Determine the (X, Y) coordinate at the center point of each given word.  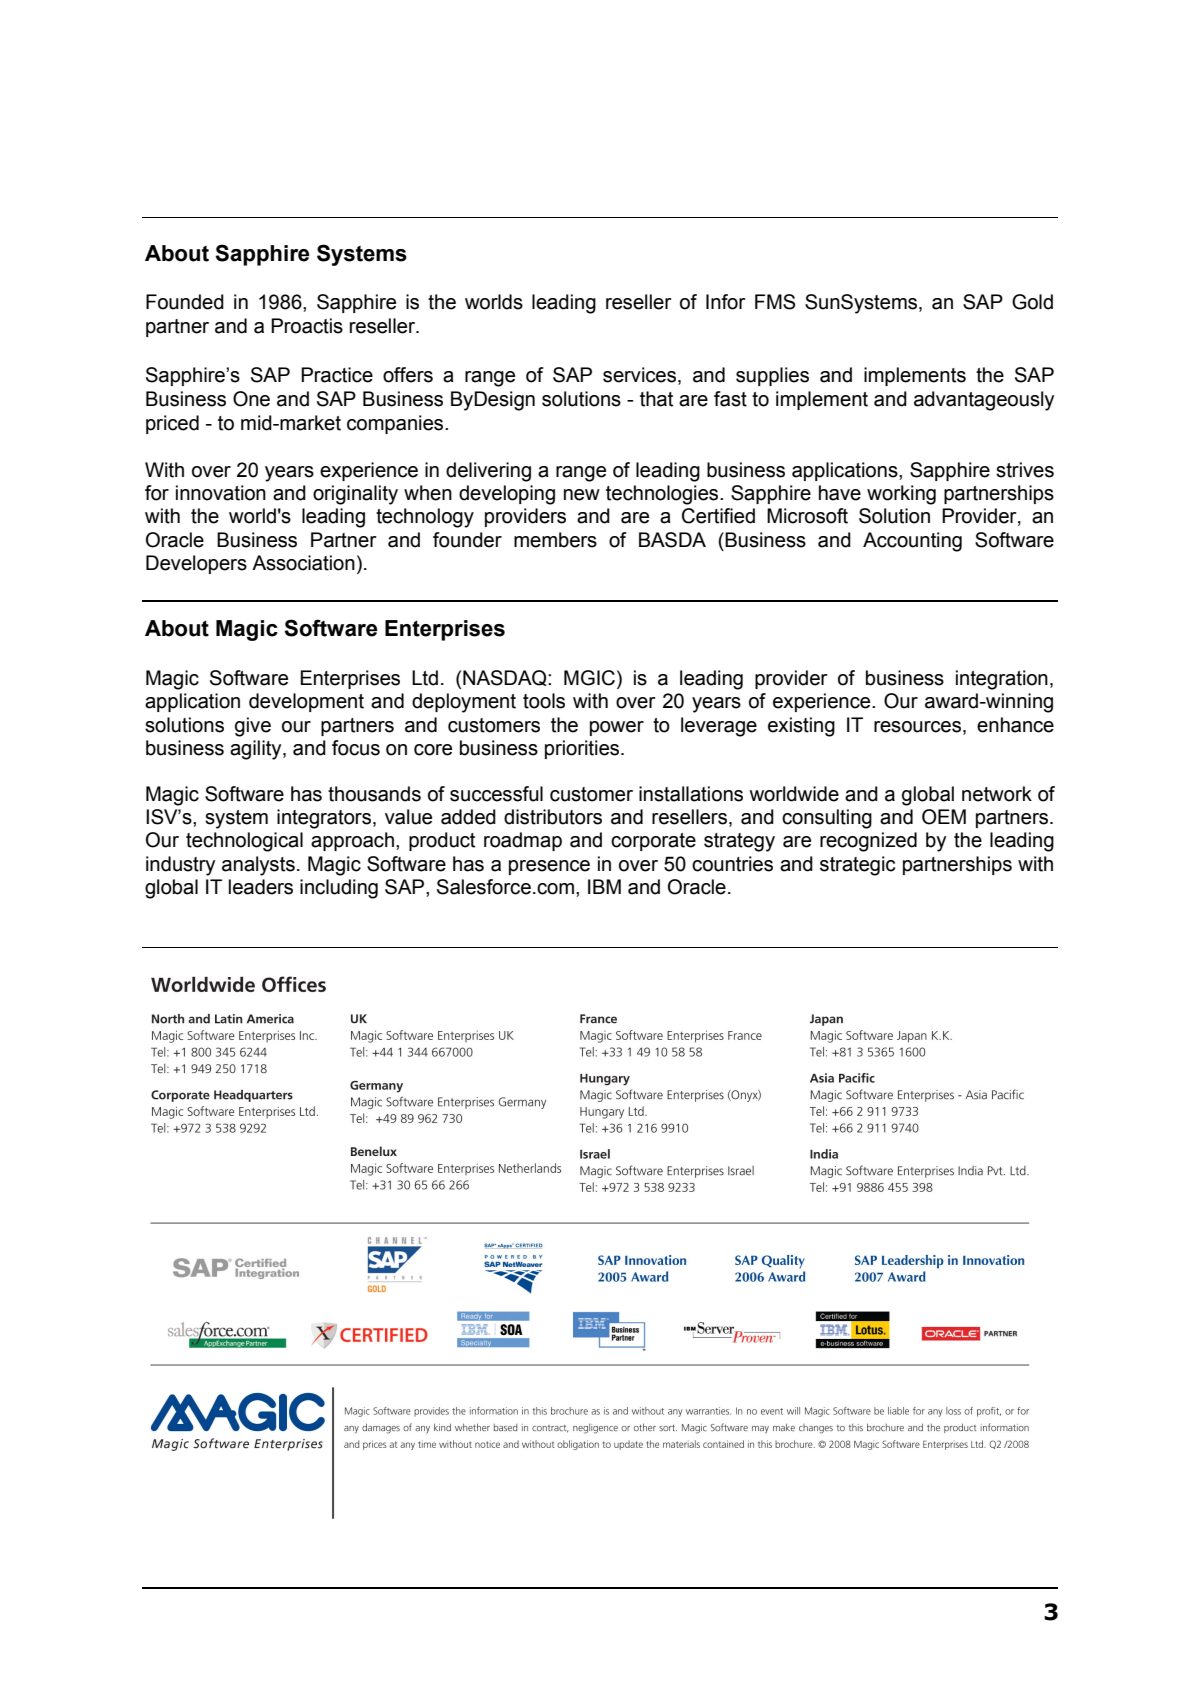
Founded (185, 302)
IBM (604, 886)
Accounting (912, 542)
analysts (258, 866)
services (641, 375)
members (555, 540)
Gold (1032, 302)
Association (303, 563)
